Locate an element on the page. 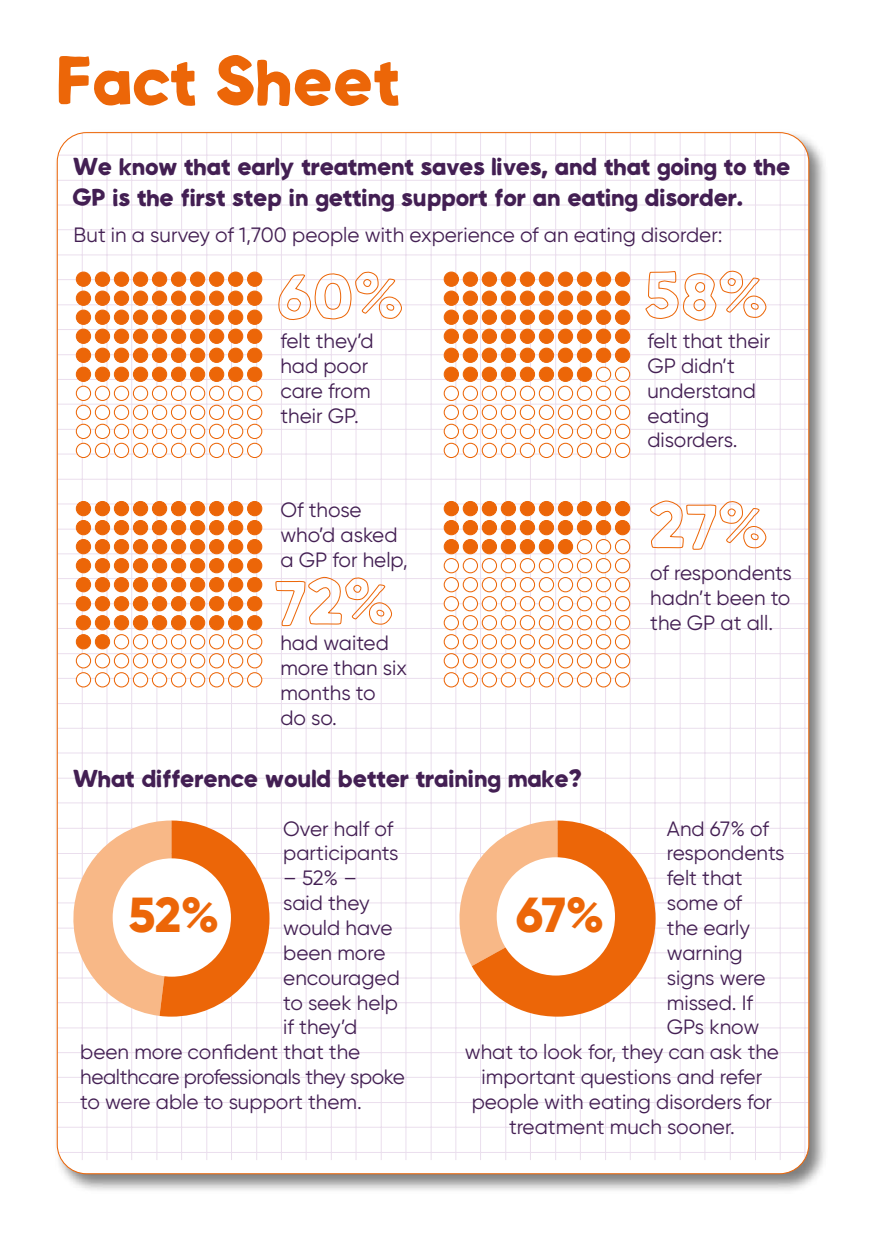 This document has width=869, height=1233. months is located at coordinates (315, 692).
